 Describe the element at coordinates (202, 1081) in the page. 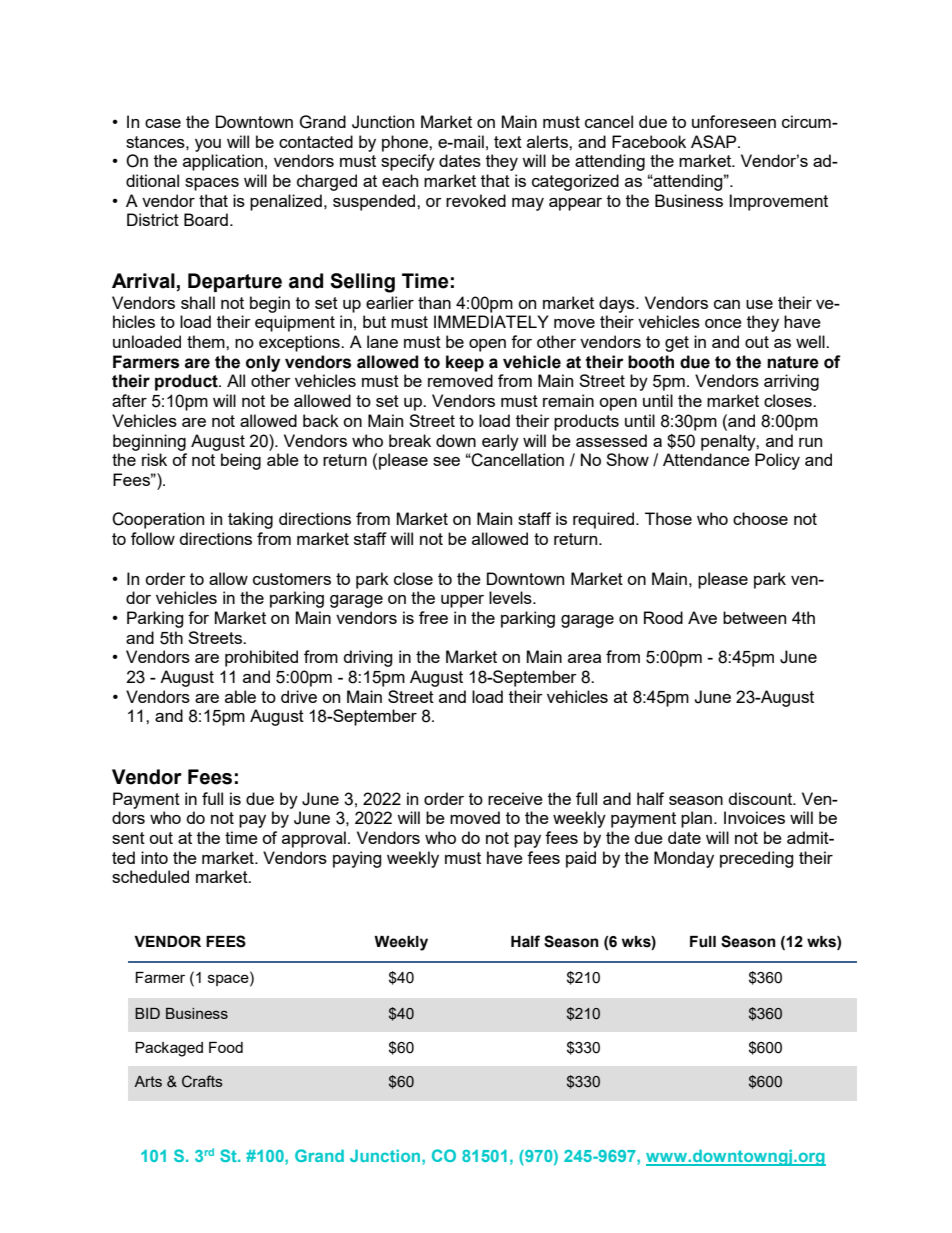

I see `Crafts` at that location.
